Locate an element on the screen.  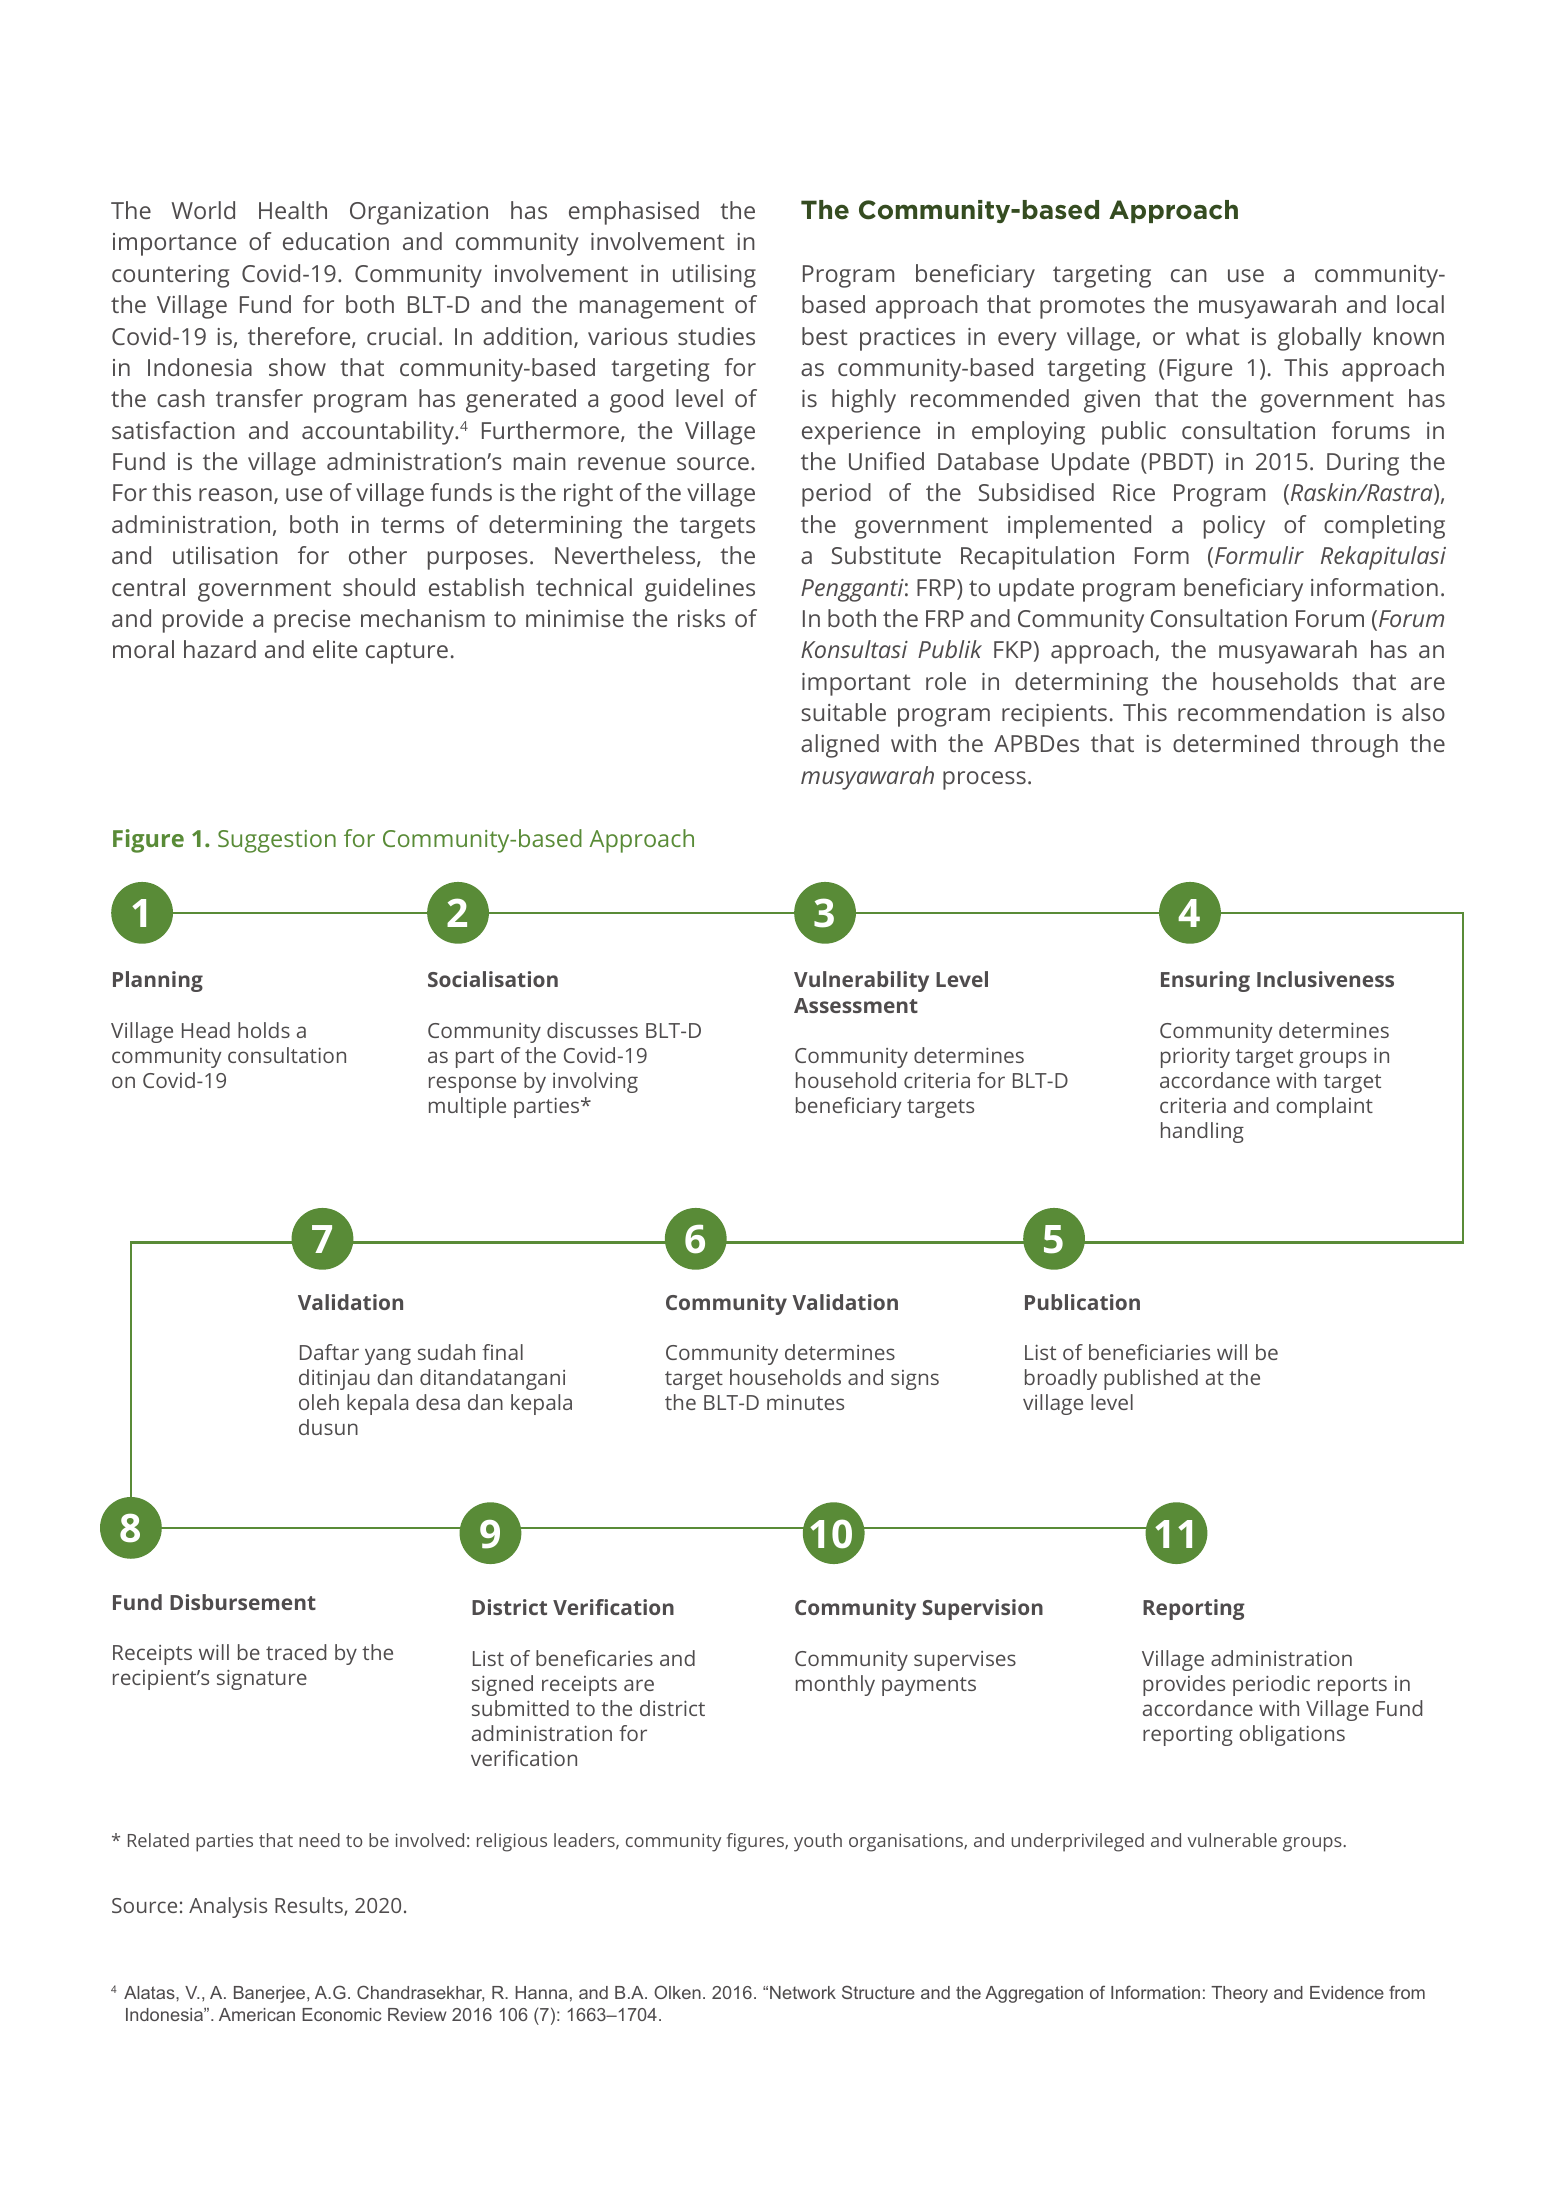
complaint is located at coordinates (1324, 1107).
